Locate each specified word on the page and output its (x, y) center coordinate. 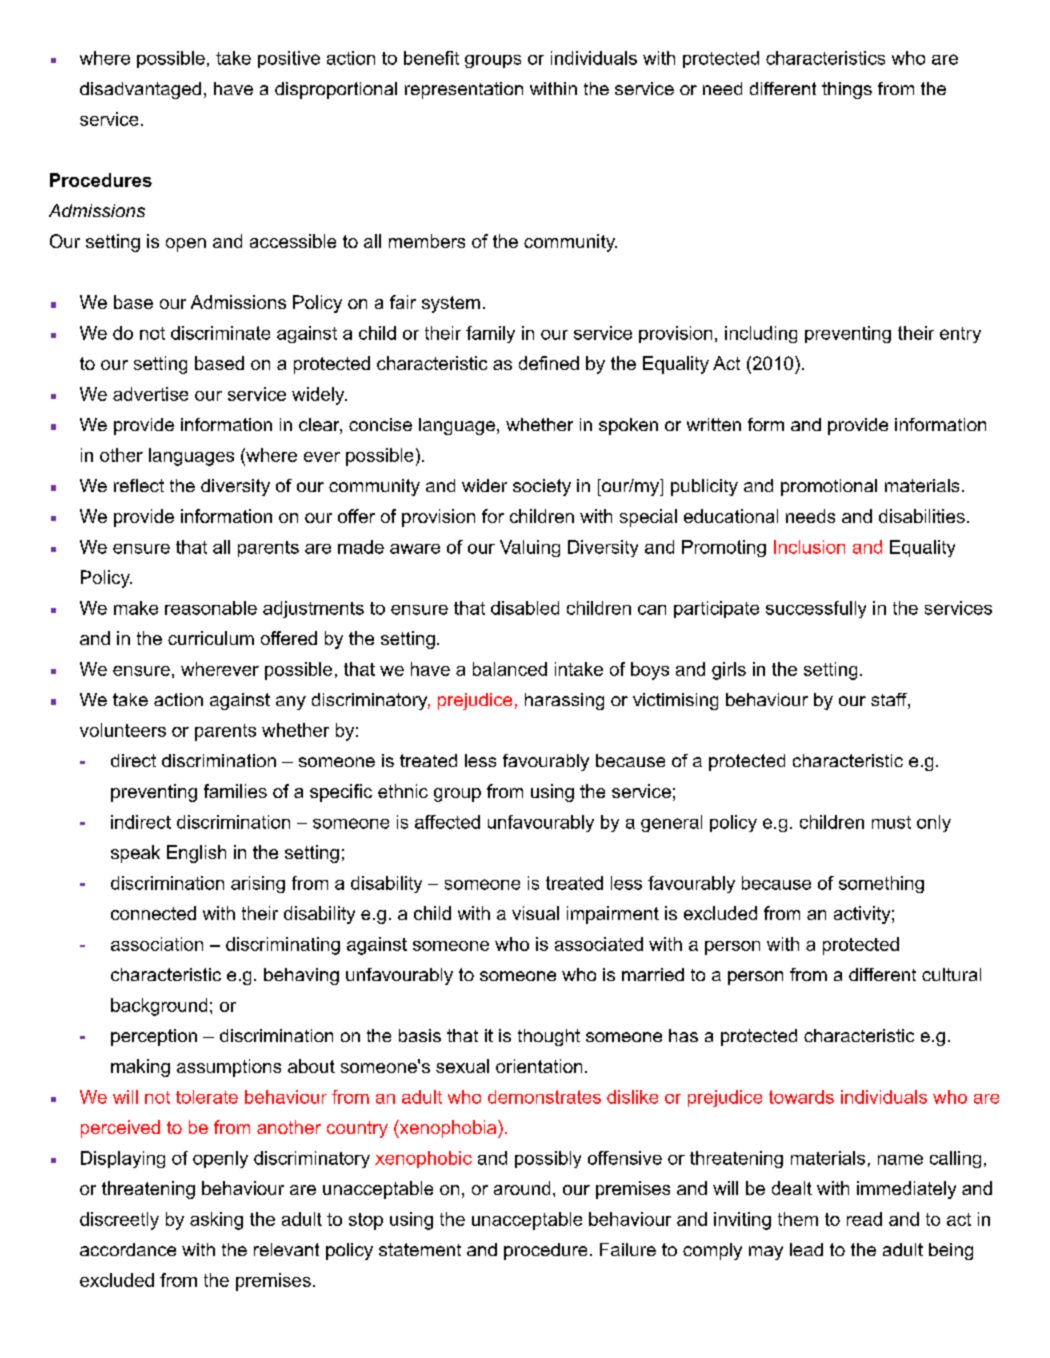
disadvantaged (140, 90)
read (864, 1219)
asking (216, 1221)
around (522, 1188)
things (847, 90)
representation (464, 90)
